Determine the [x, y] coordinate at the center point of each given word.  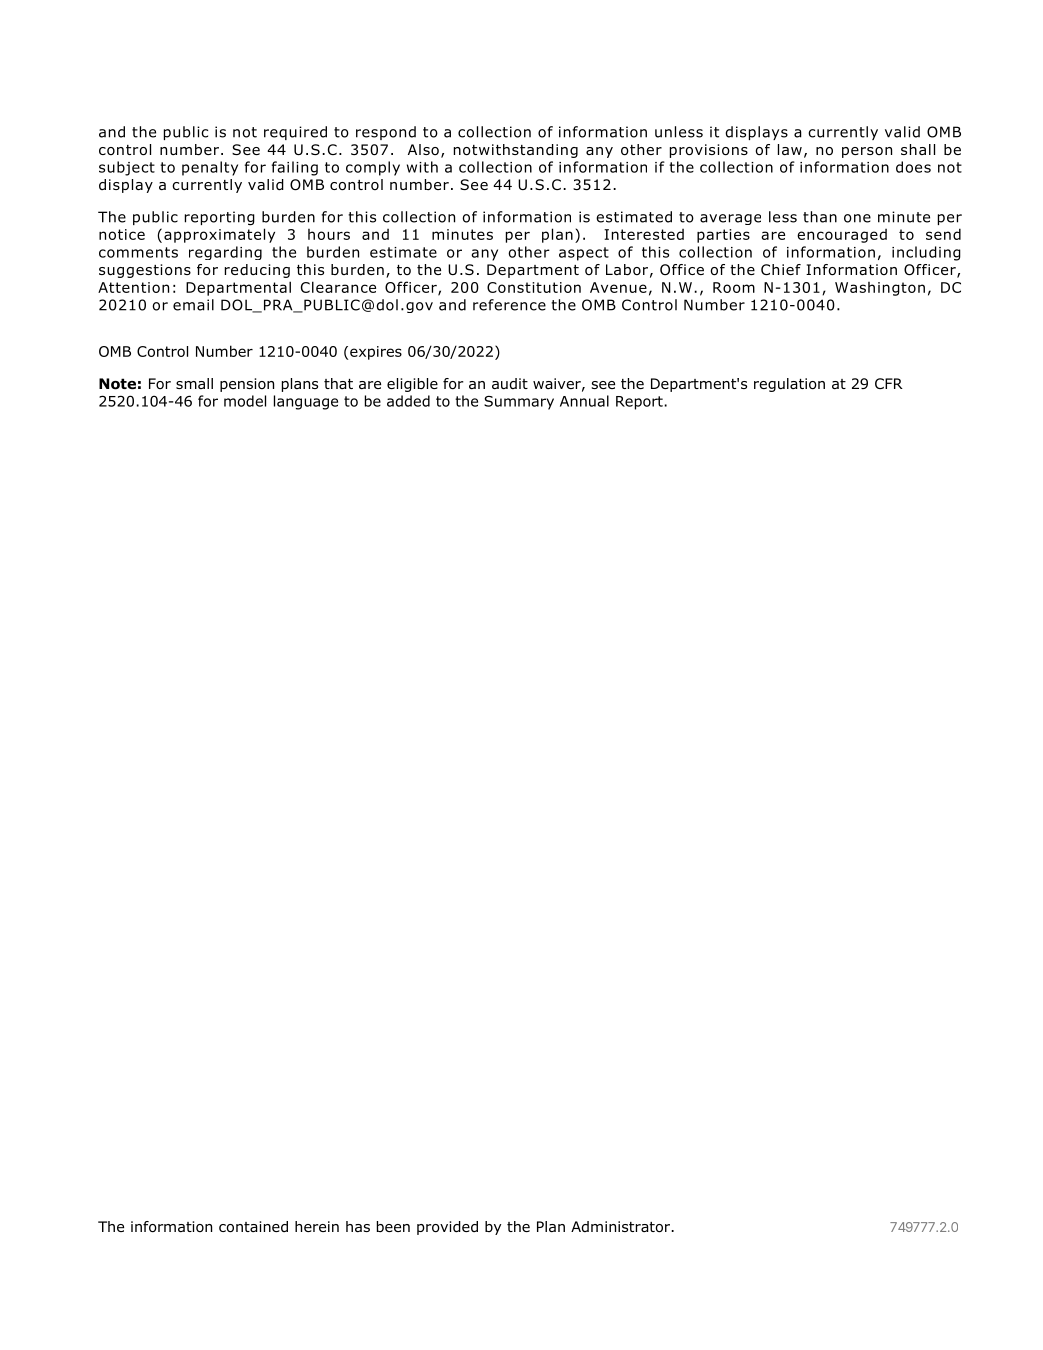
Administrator [622, 1227]
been [393, 1226]
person [867, 152]
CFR [889, 383]
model [245, 401]
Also [423, 149]
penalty [210, 168]
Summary [519, 403]
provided [447, 1228]
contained [253, 1227]
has [358, 1226]
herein [317, 1226]
